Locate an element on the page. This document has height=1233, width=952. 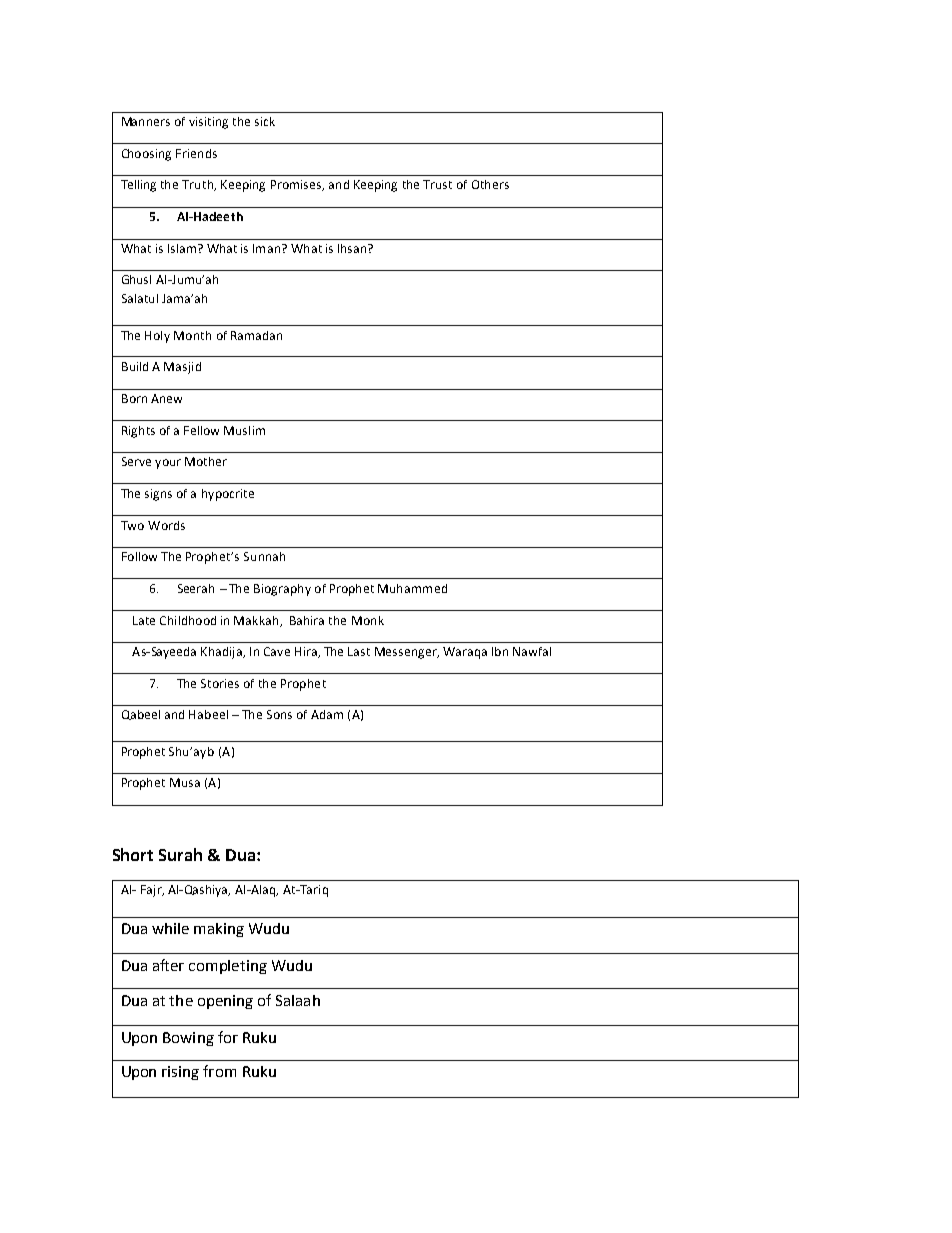
Ramadan is located at coordinates (256, 335).
